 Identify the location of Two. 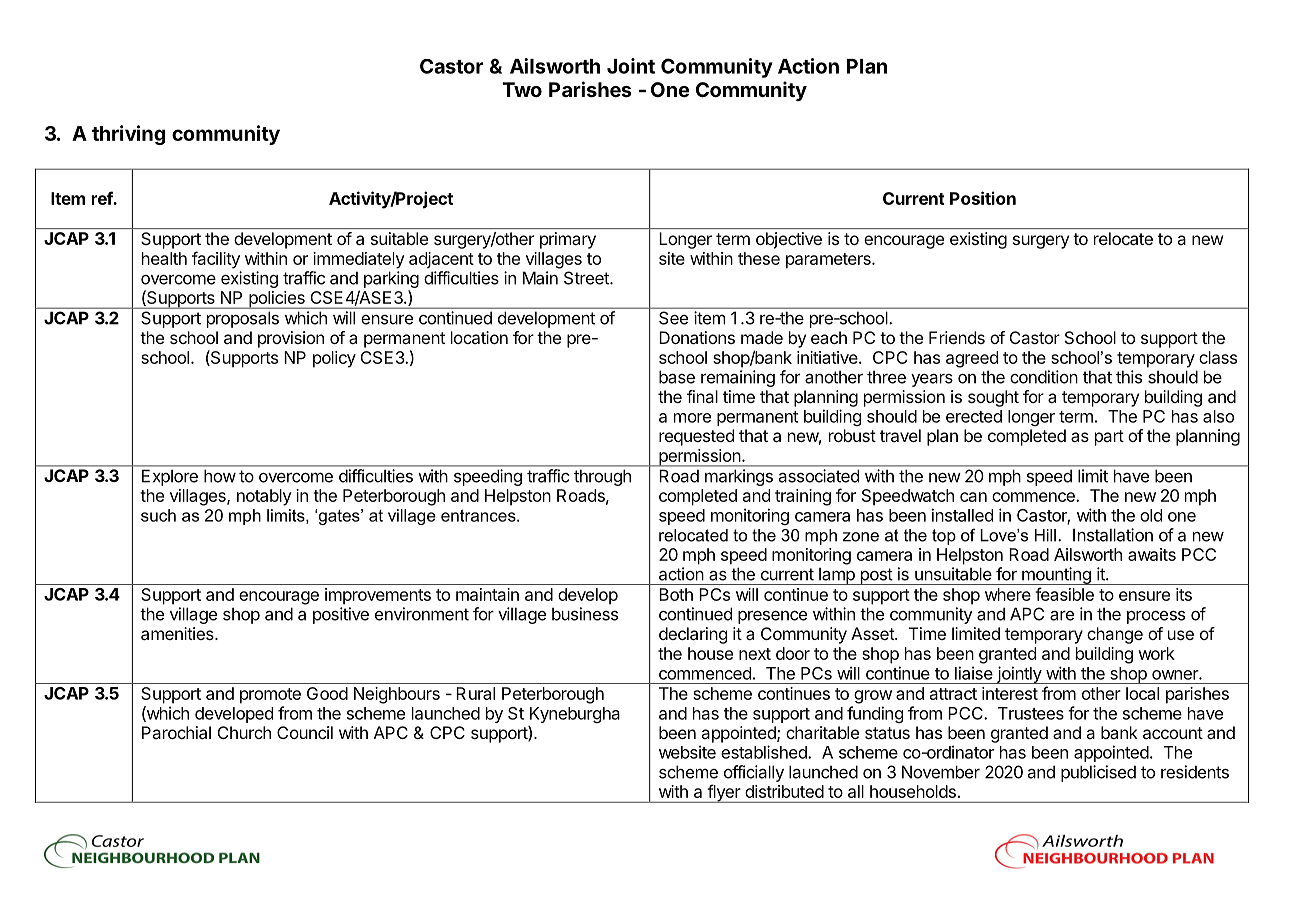
(522, 89).
